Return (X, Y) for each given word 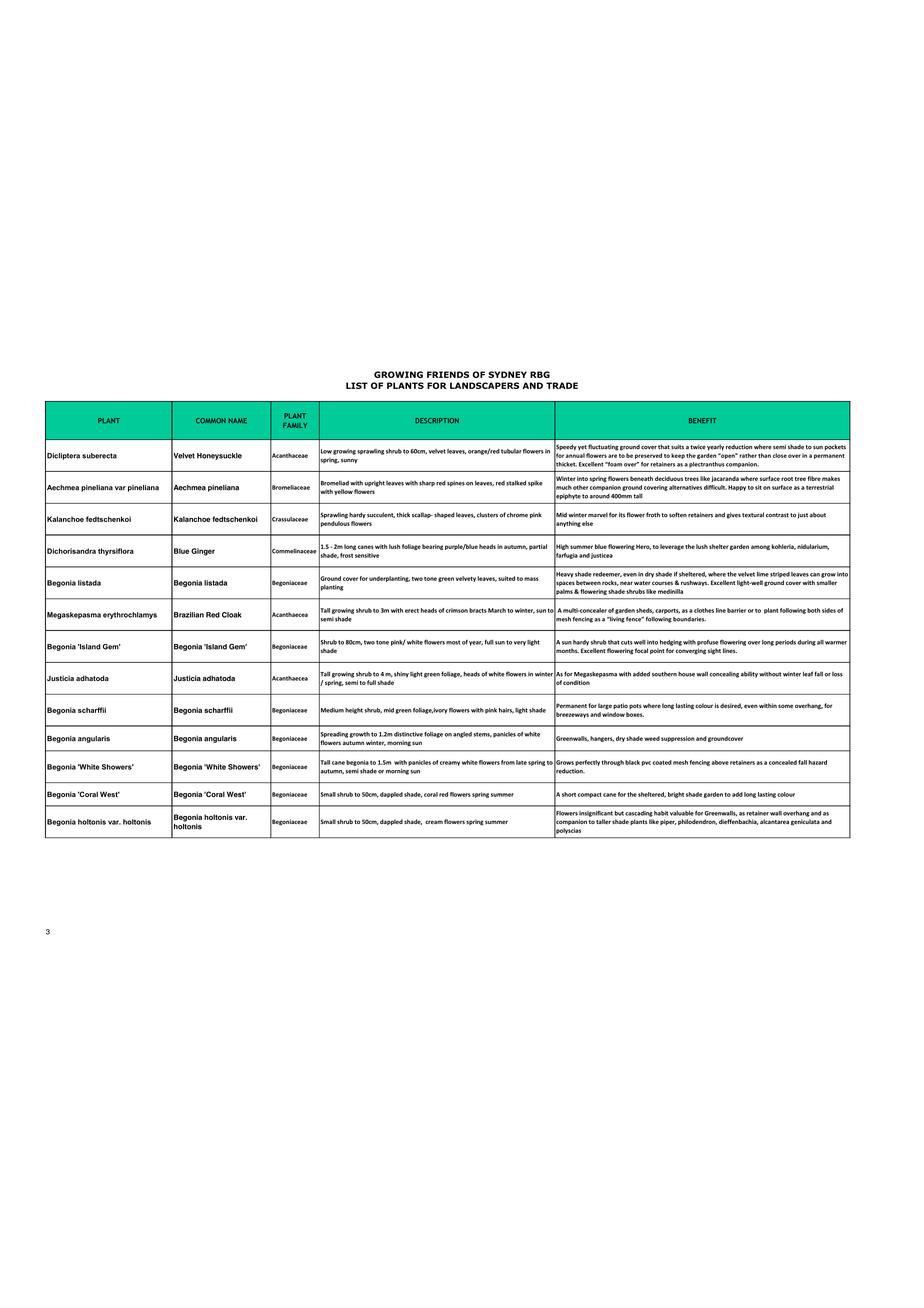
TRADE (562, 385)
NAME (238, 420)
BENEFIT (702, 420)
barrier (736, 610)
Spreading (333, 734)
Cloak (231, 615)
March (497, 610)
